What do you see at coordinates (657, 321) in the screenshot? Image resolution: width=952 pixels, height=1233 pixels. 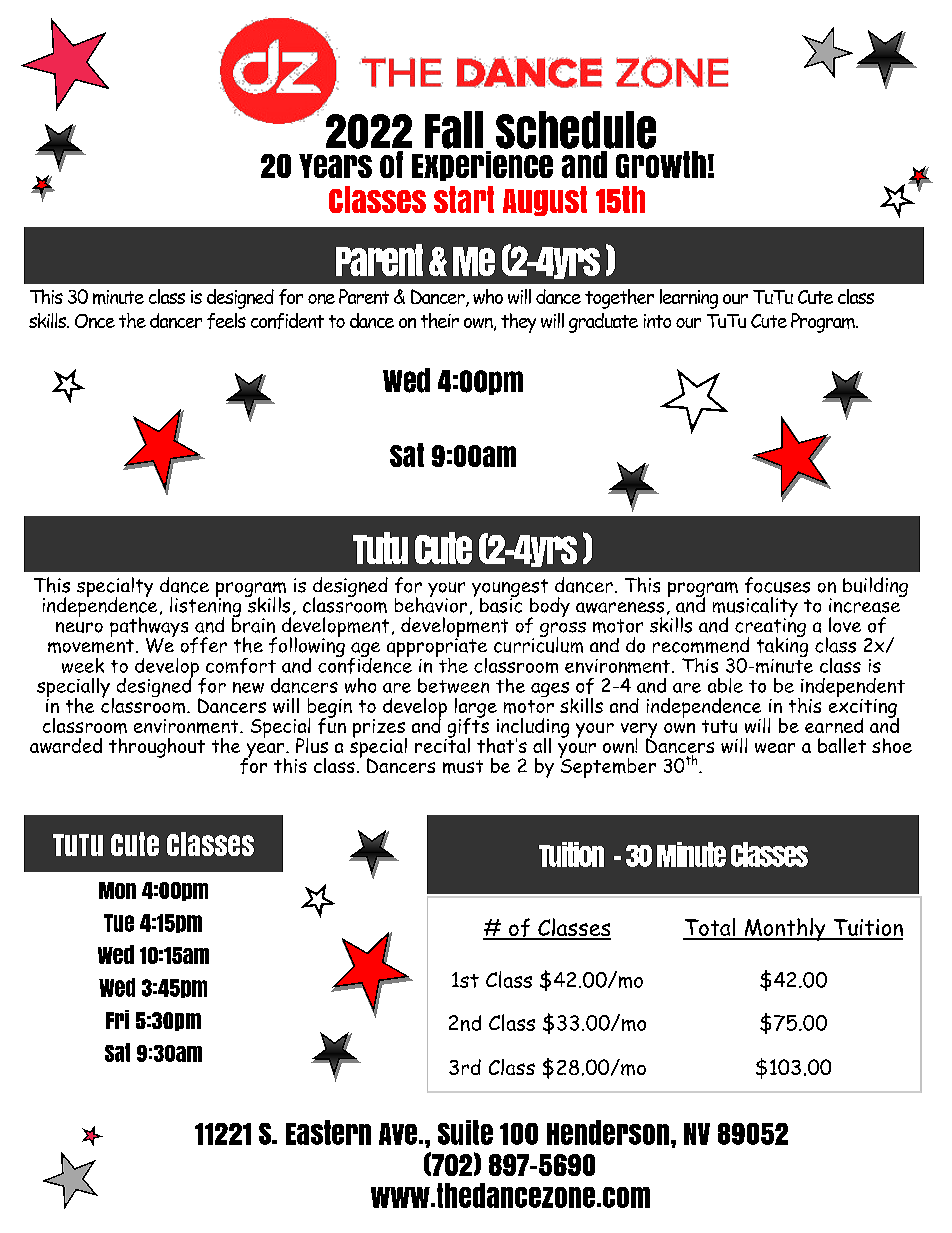 I see `into` at bounding box center [657, 321].
